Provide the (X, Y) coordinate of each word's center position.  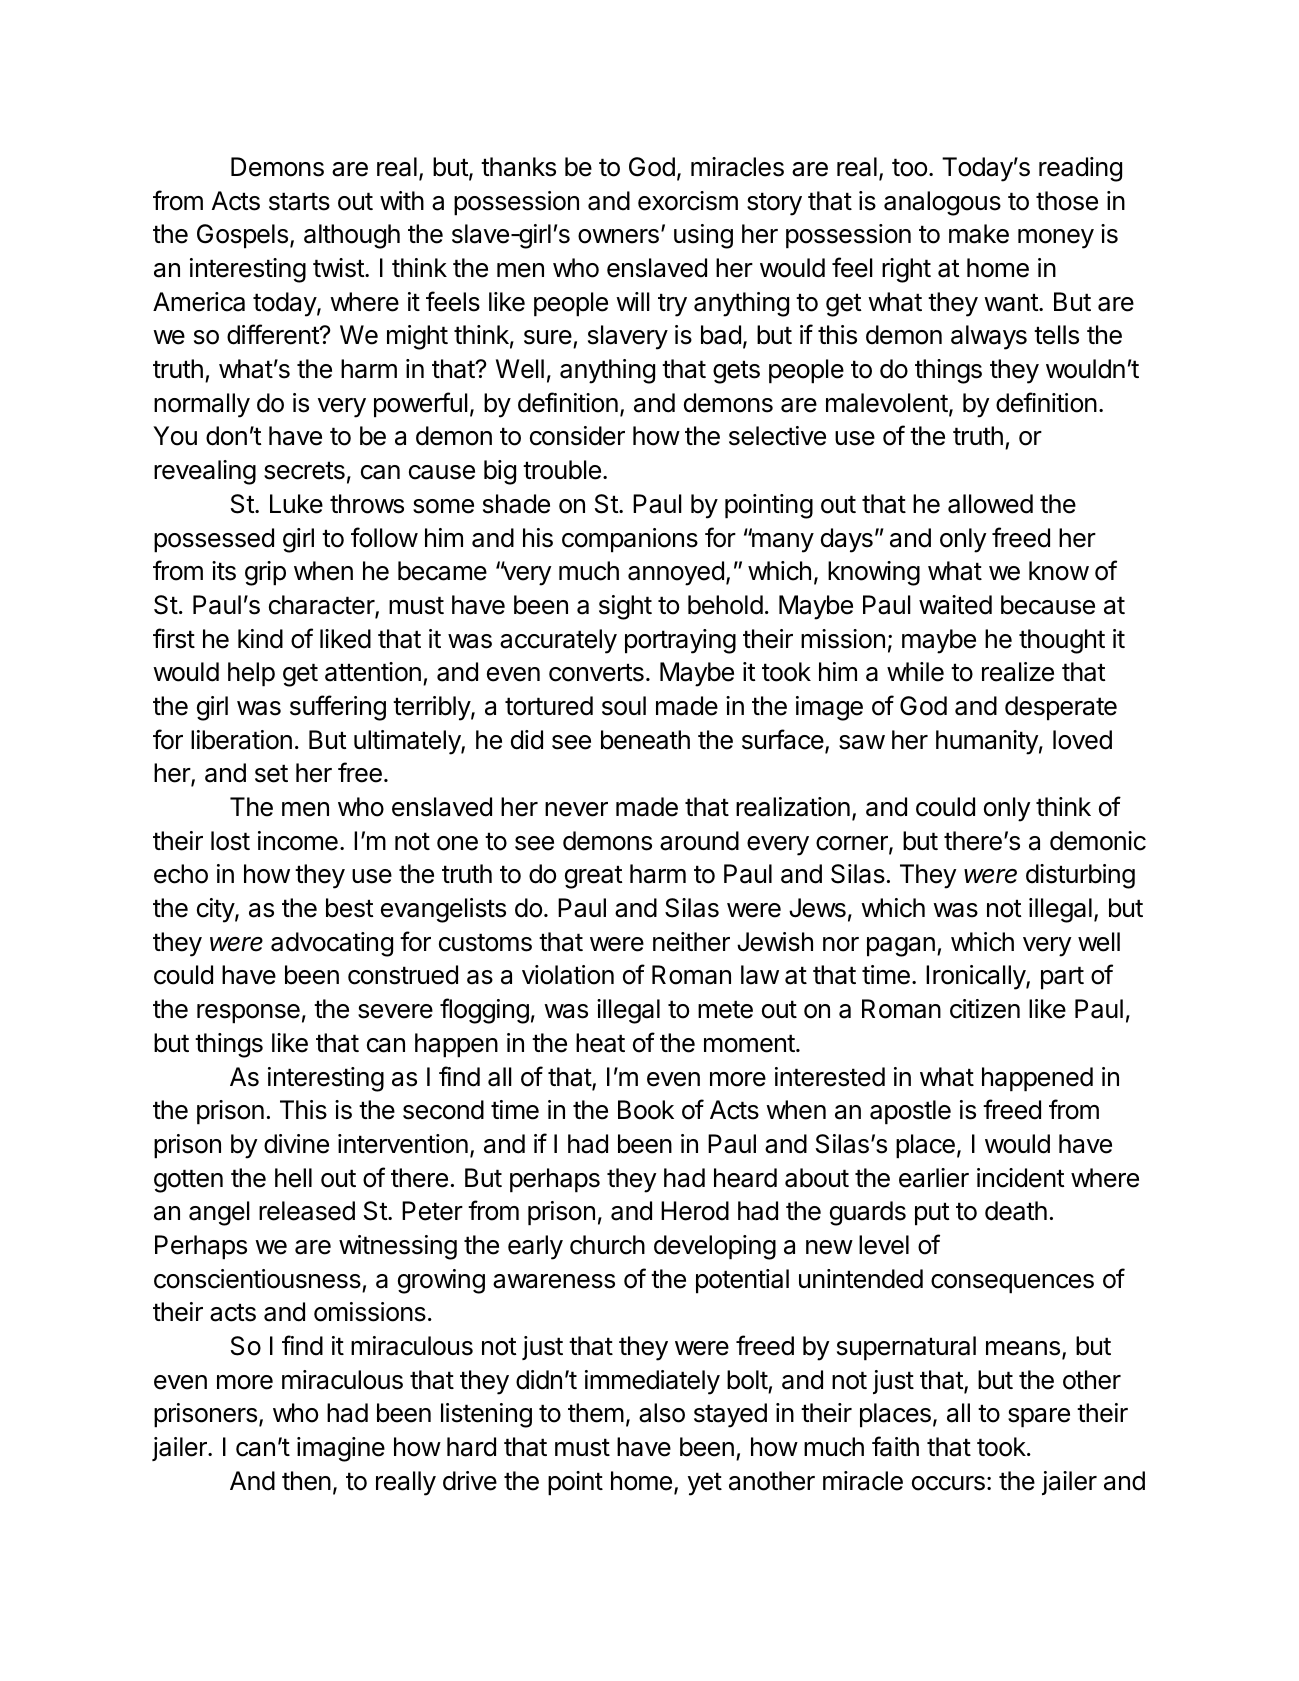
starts (299, 201)
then (306, 1481)
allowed (990, 504)
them (596, 1413)
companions (630, 540)
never (576, 809)
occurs (948, 1483)
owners (618, 236)
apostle (910, 1112)
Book (646, 1110)
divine (296, 1144)
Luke (296, 504)
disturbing (1080, 876)
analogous (942, 203)
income (298, 841)
